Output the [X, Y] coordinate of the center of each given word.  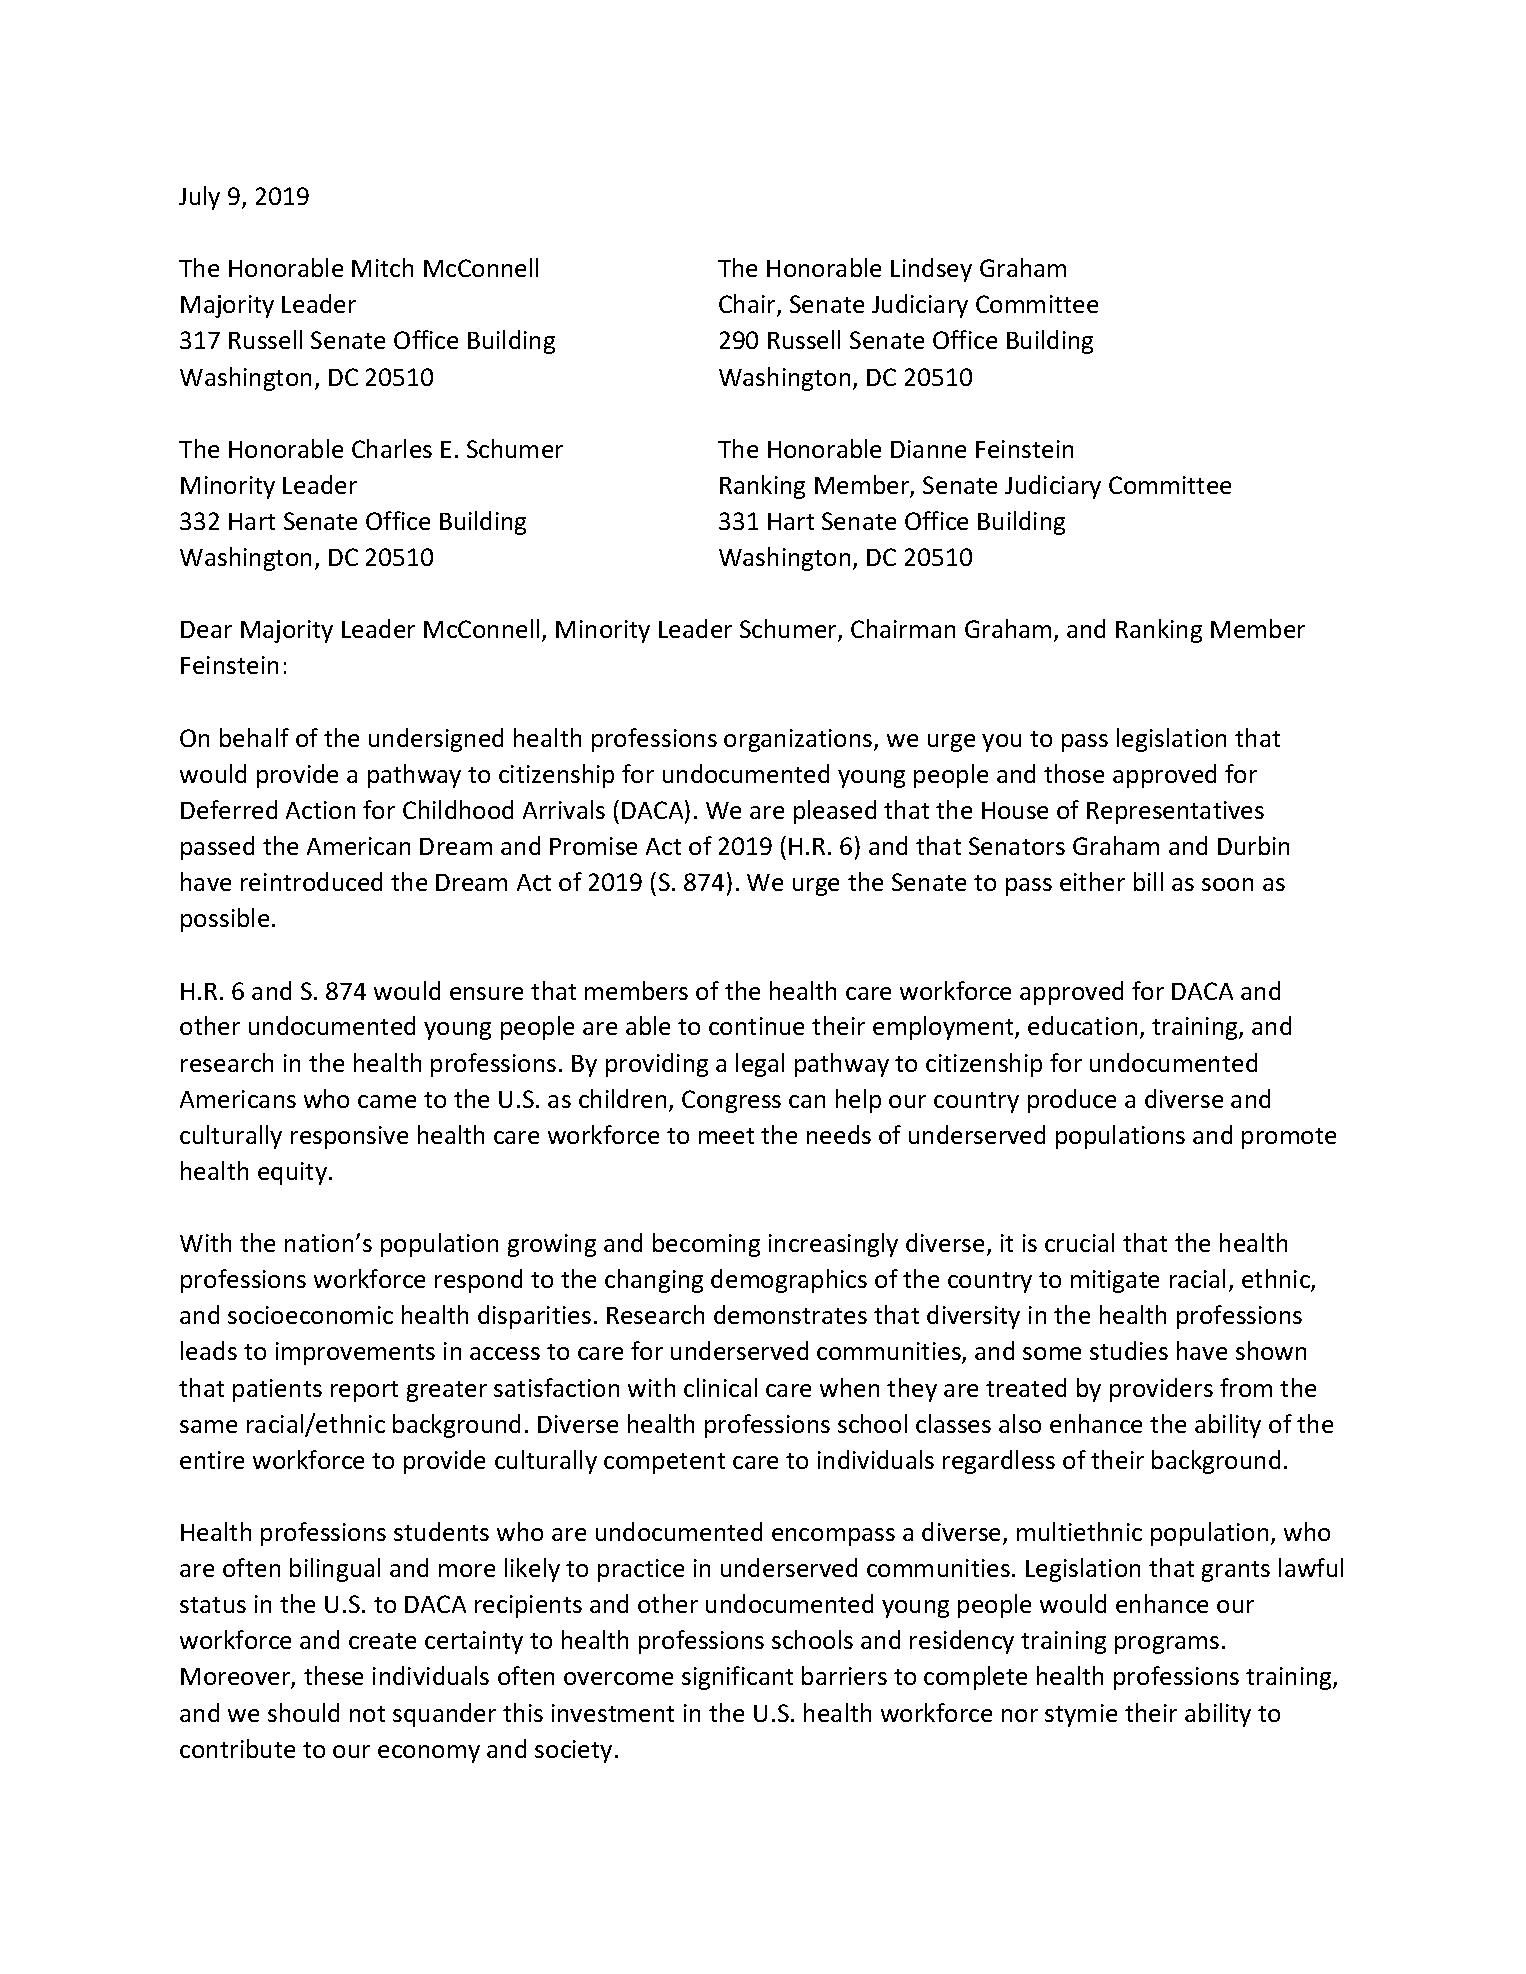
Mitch [382, 267]
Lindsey [931, 270]
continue [756, 1026]
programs [1167, 1645]
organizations [799, 740]
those [1074, 773]
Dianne [928, 449]
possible [225, 920]
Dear [206, 629]
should [303, 1712]
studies [1129, 1350]
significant [737, 1678]
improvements [355, 1353]
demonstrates [790, 1314]
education [1082, 1025]
